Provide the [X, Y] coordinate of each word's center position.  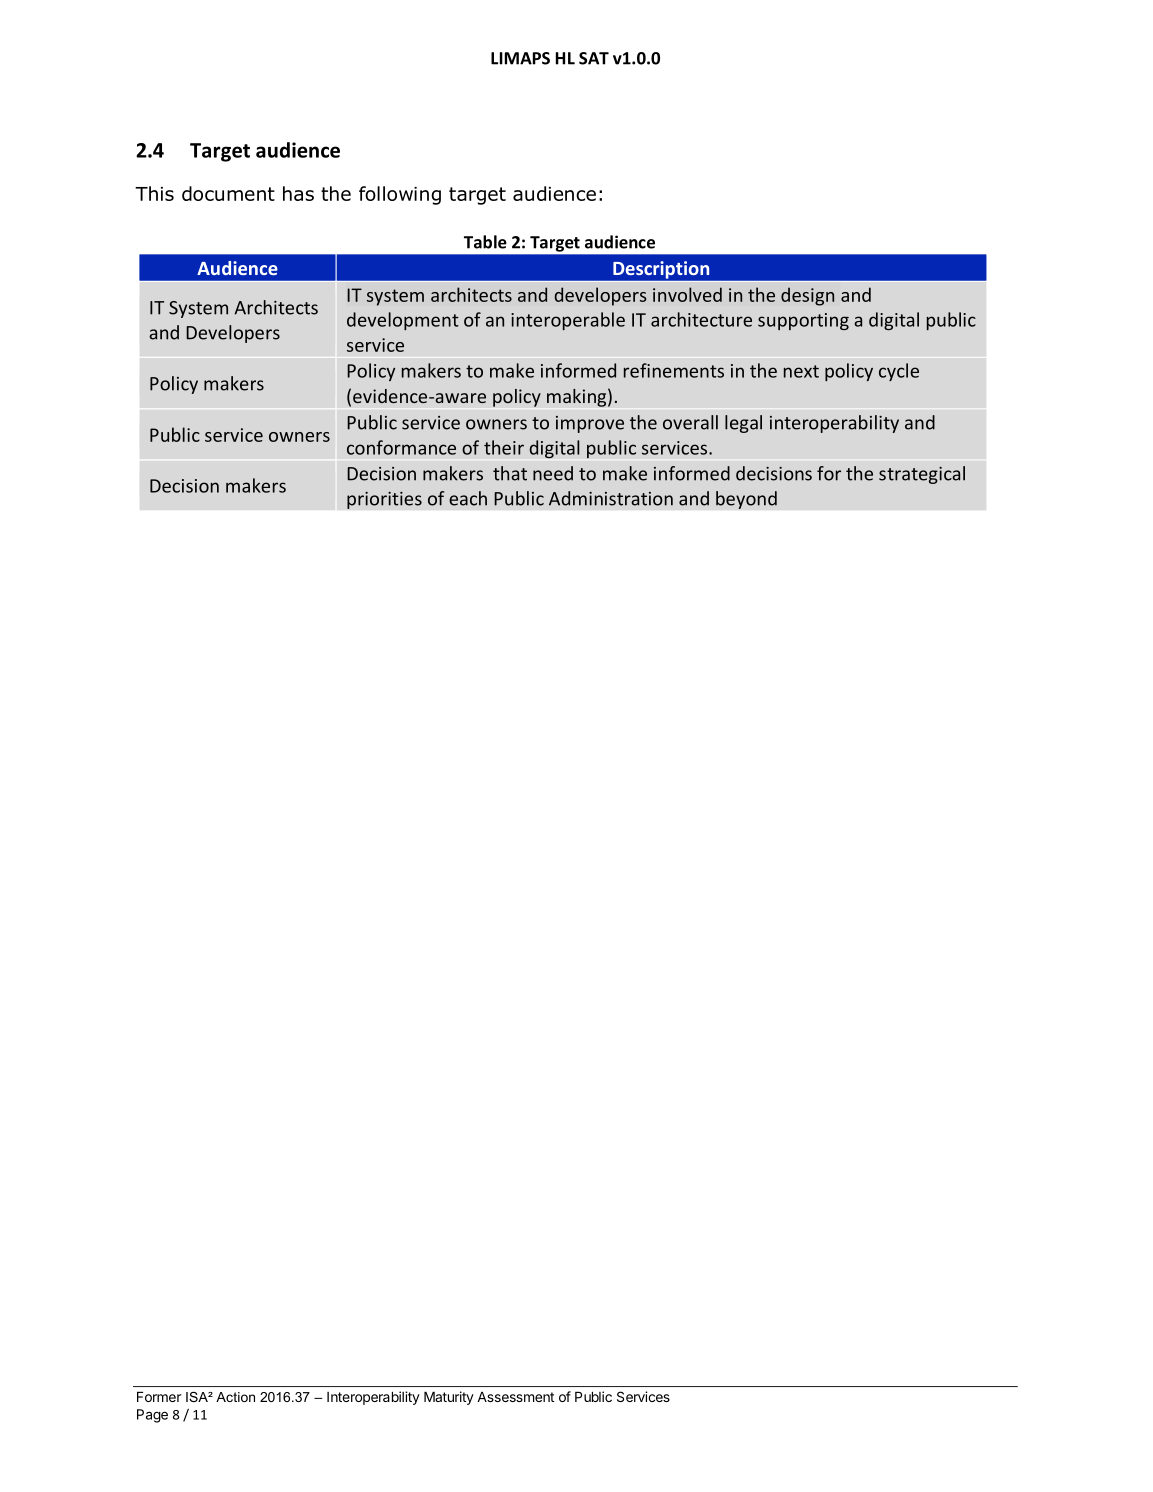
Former [159, 1396]
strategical [922, 475]
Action [235, 1397]
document [228, 193]
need [553, 473]
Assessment [515, 1397]
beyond [746, 500]
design [807, 296]
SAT [594, 58]
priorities [384, 500]
